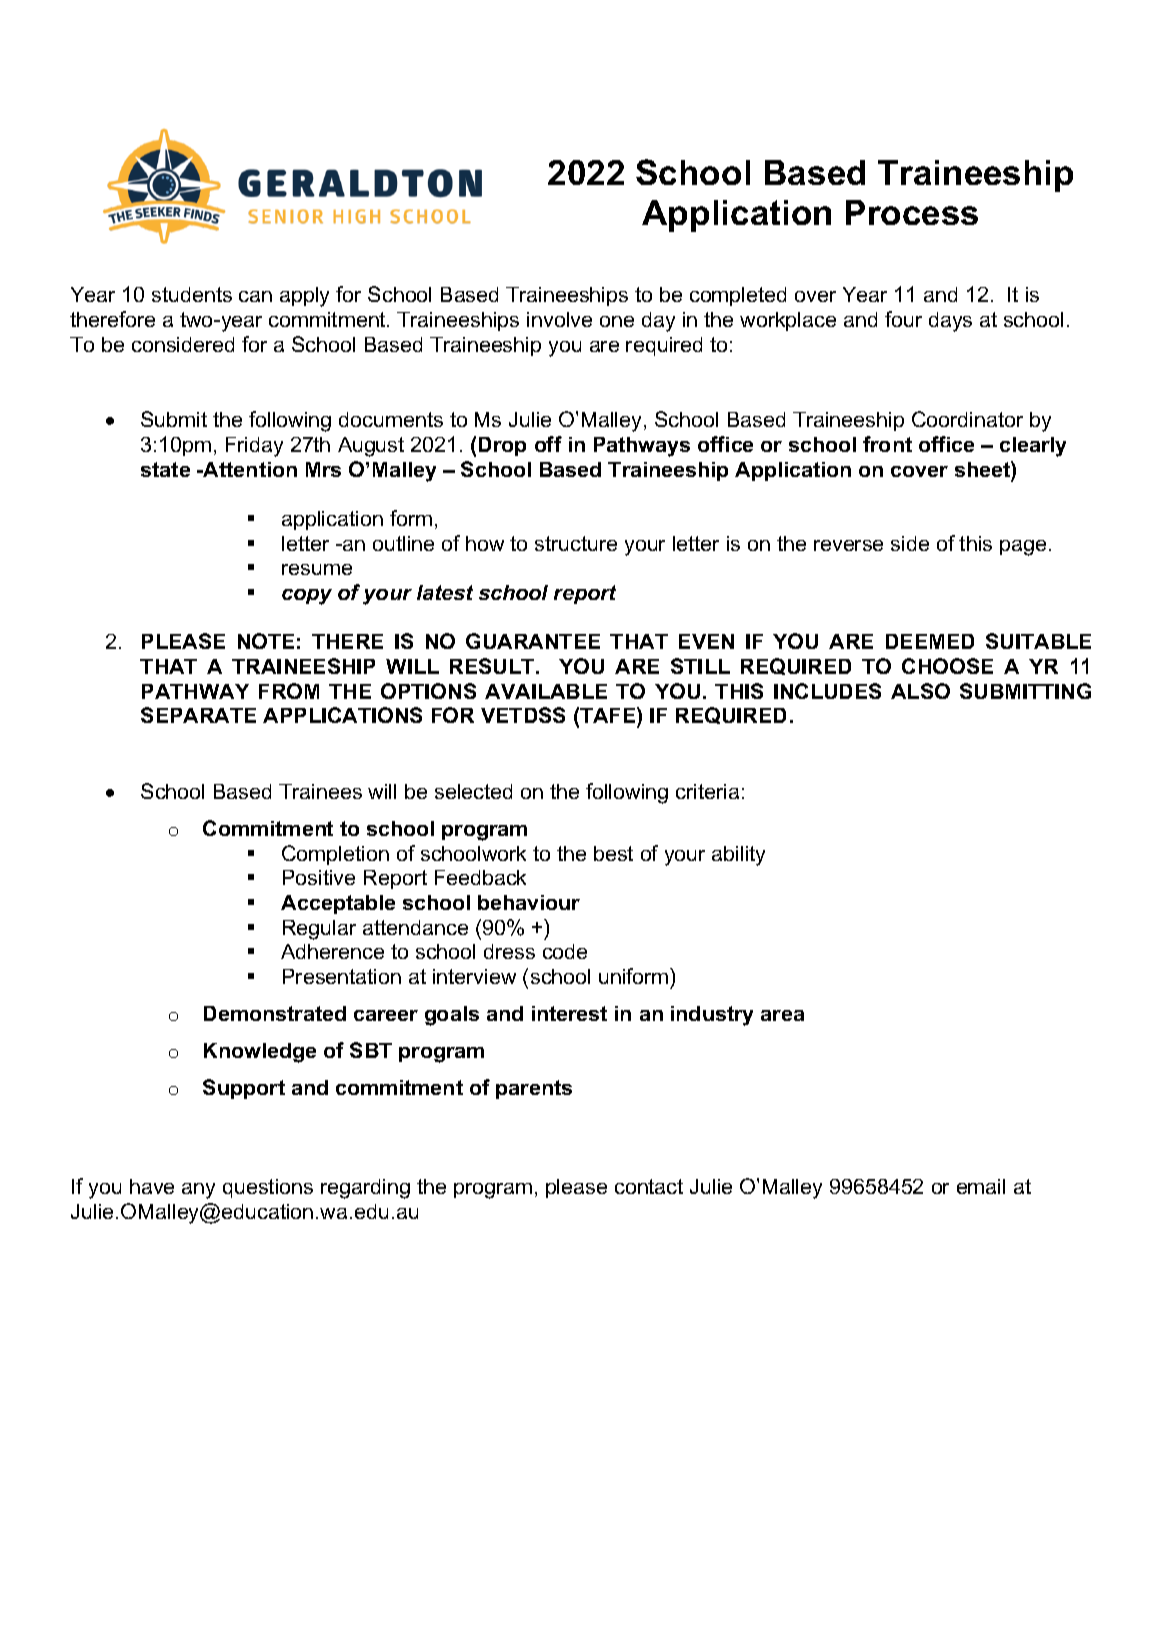  I want to click on can, so click(255, 296).
